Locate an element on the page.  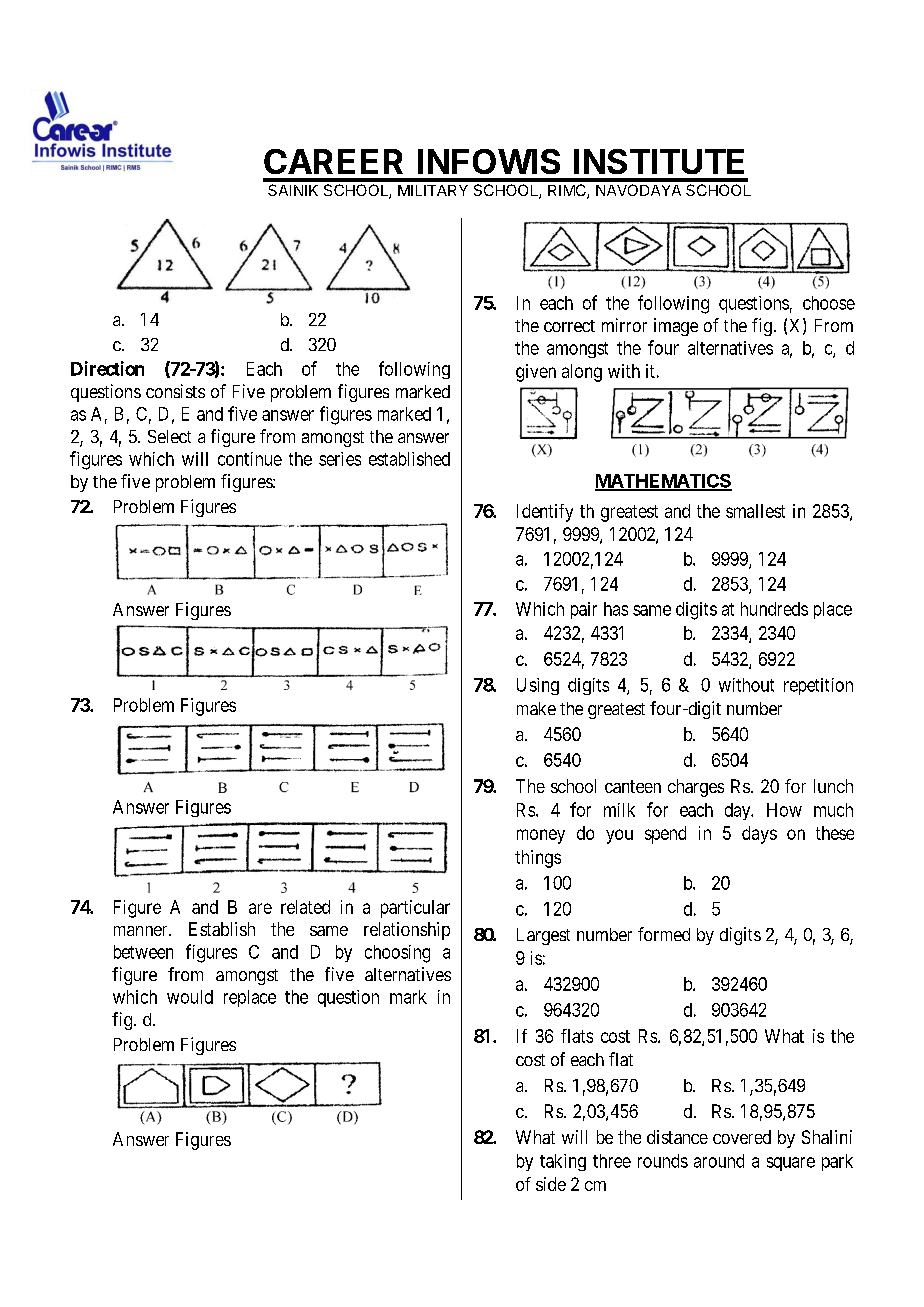
side is located at coordinates (551, 1184).
